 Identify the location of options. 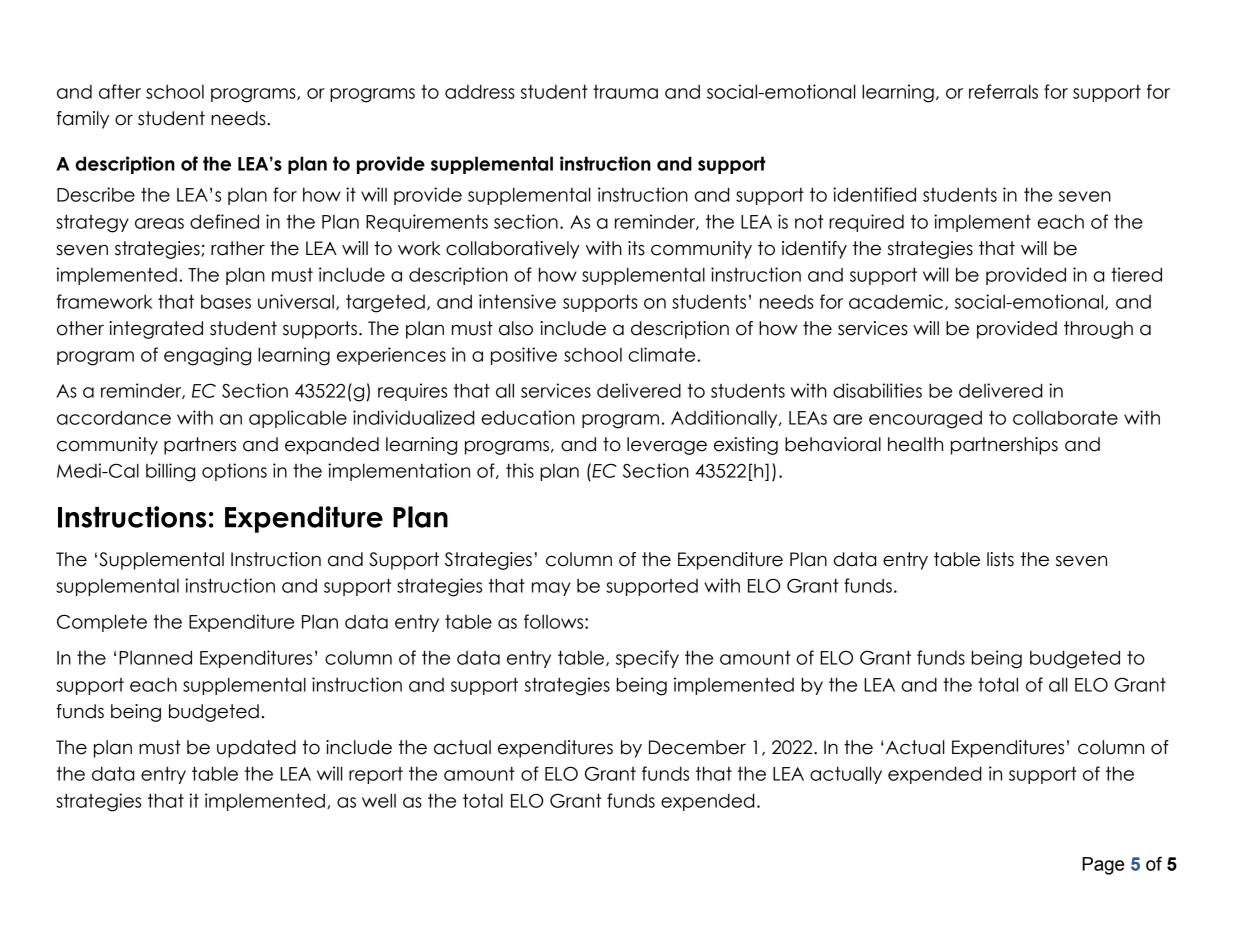
(234, 472).
